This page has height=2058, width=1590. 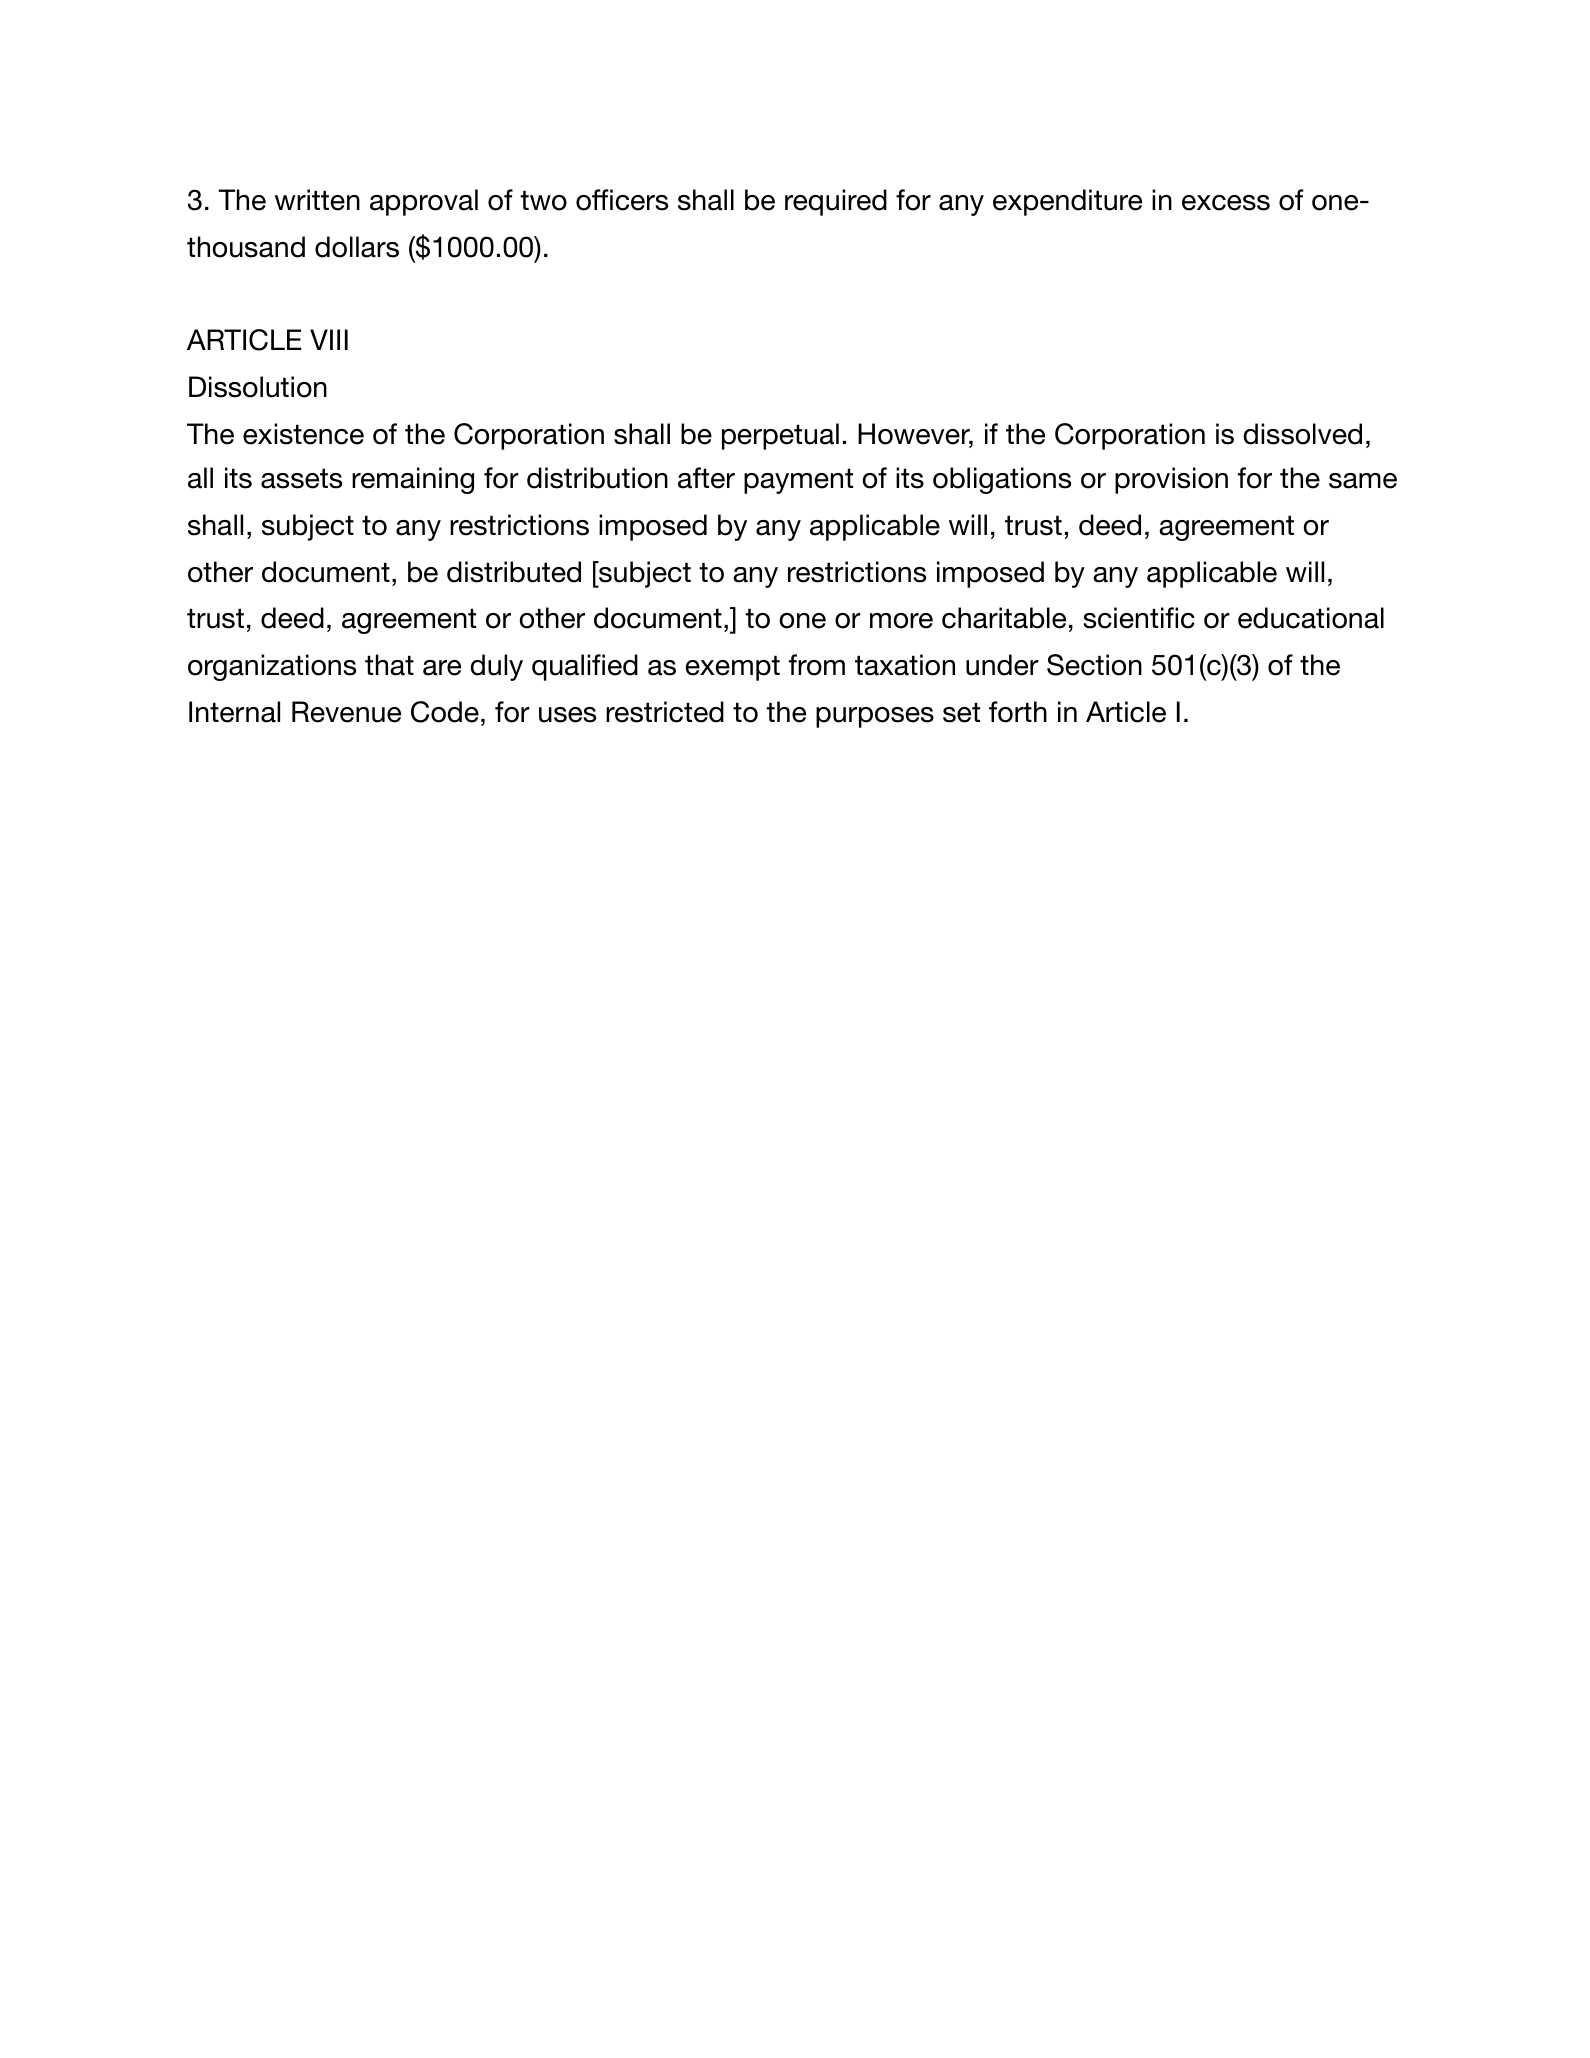 What do you see at coordinates (413, 480) in the page?
I see `remaining` at bounding box center [413, 480].
